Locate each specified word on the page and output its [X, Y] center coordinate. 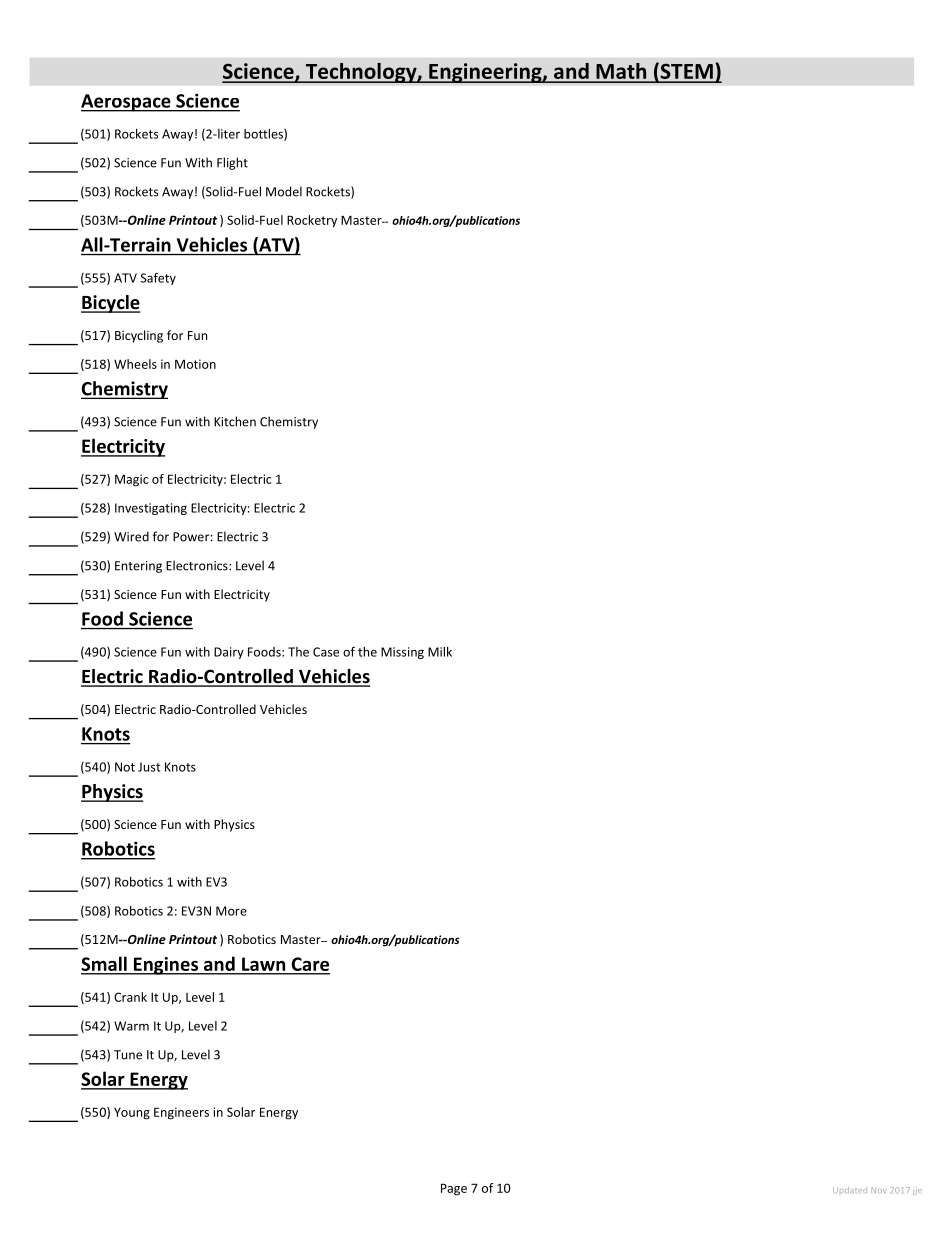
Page [454, 1189]
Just [149, 767]
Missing [402, 653]
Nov [879, 1190]
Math [621, 72]
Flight [232, 163]
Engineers [181, 1113]
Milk [440, 652]
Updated [850, 1190]
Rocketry [312, 221]
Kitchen [235, 421]
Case [326, 652]
